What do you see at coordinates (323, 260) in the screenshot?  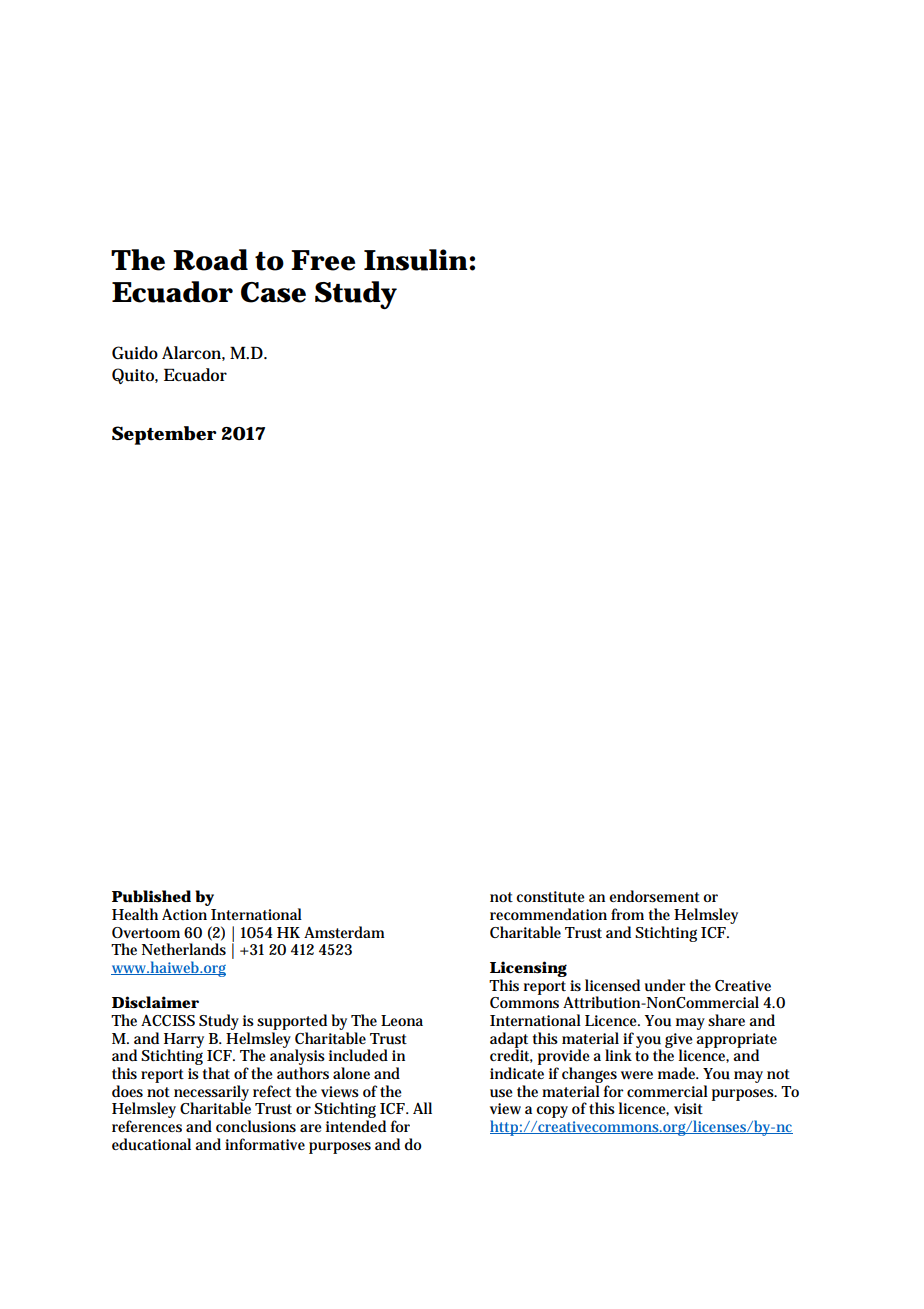 I see `Free` at bounding box center [323, 260].
